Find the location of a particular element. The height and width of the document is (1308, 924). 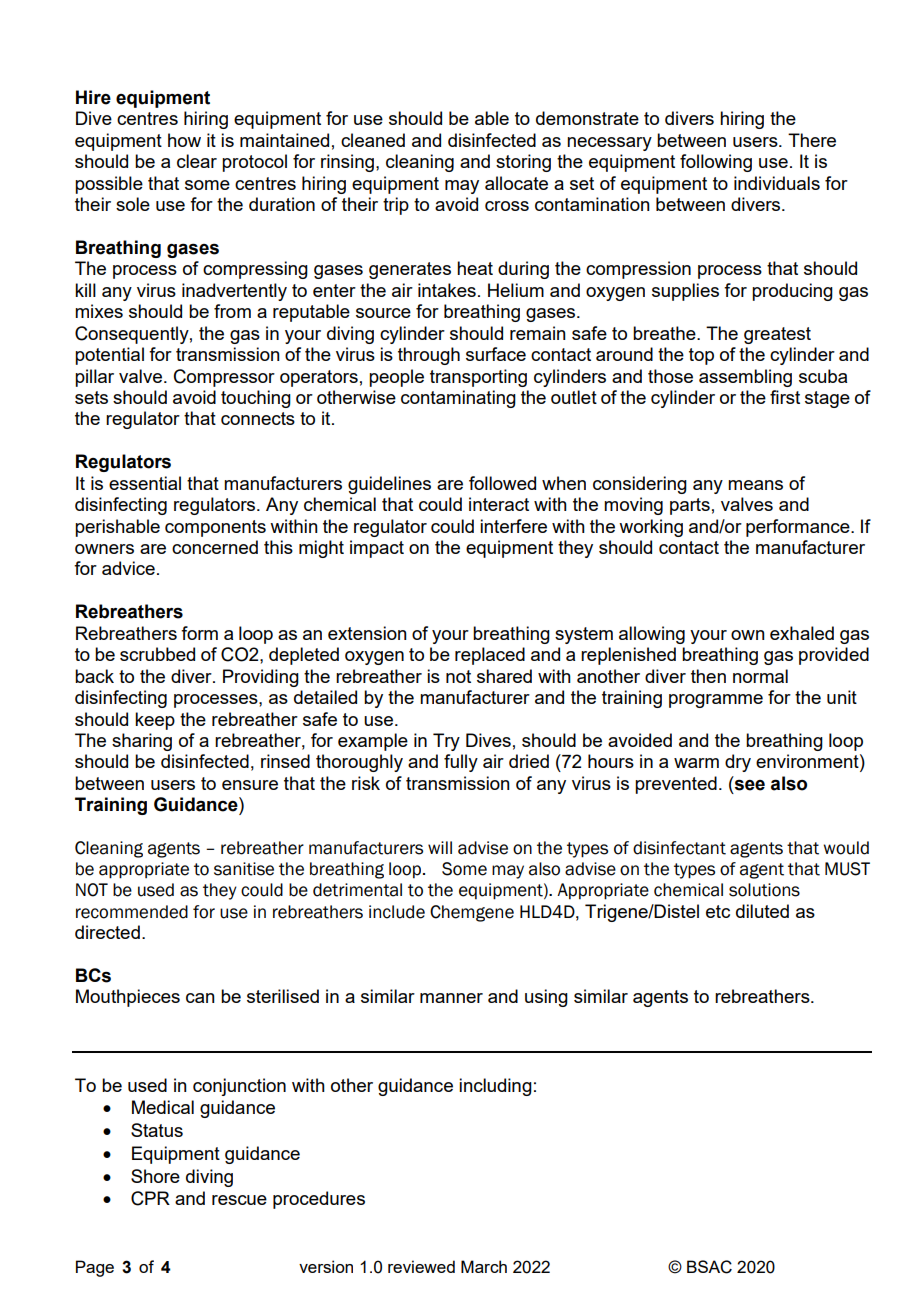

including is located at coordinates (495, 1087).
